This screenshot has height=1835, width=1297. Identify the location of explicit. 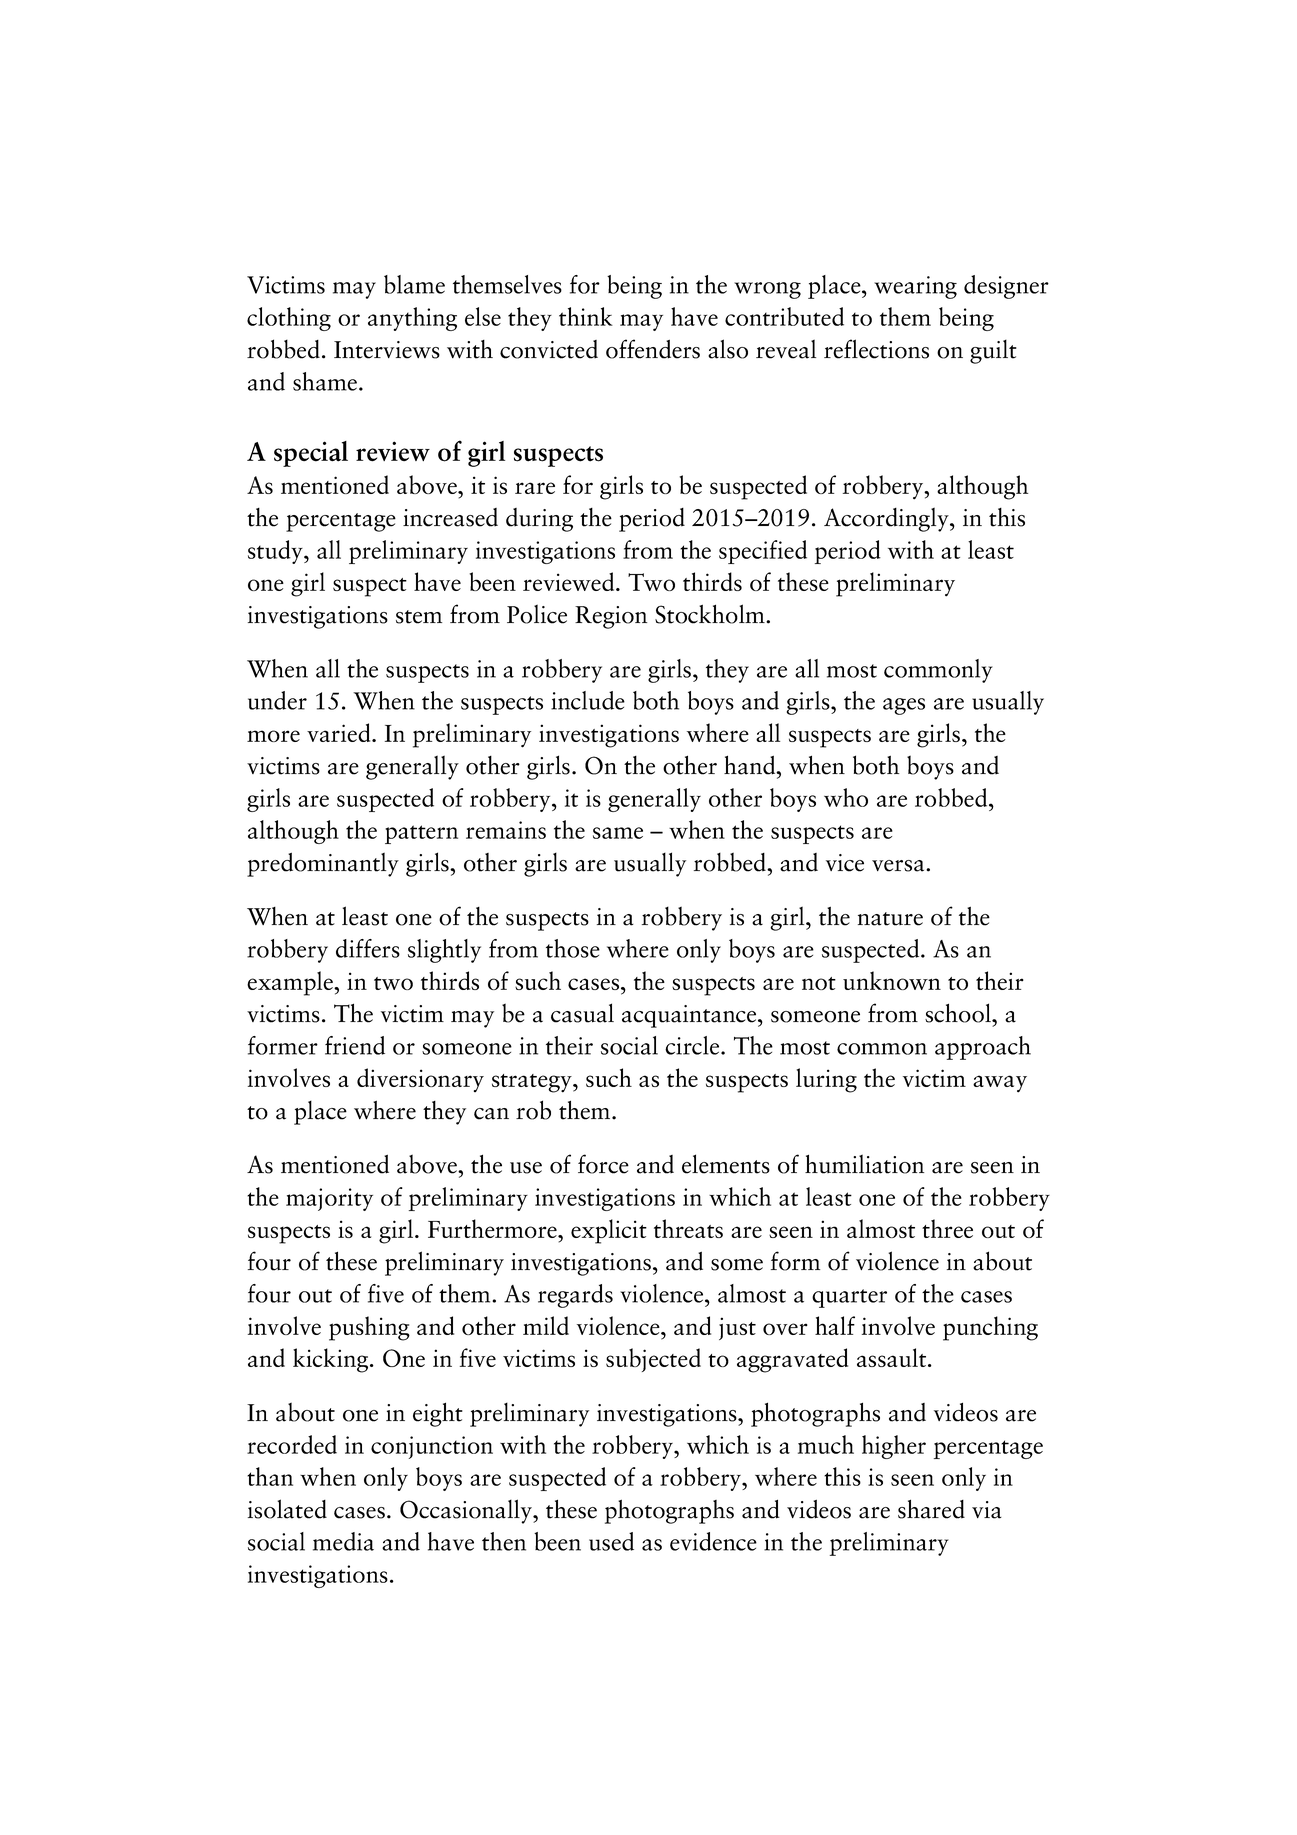
(609, 1231).
